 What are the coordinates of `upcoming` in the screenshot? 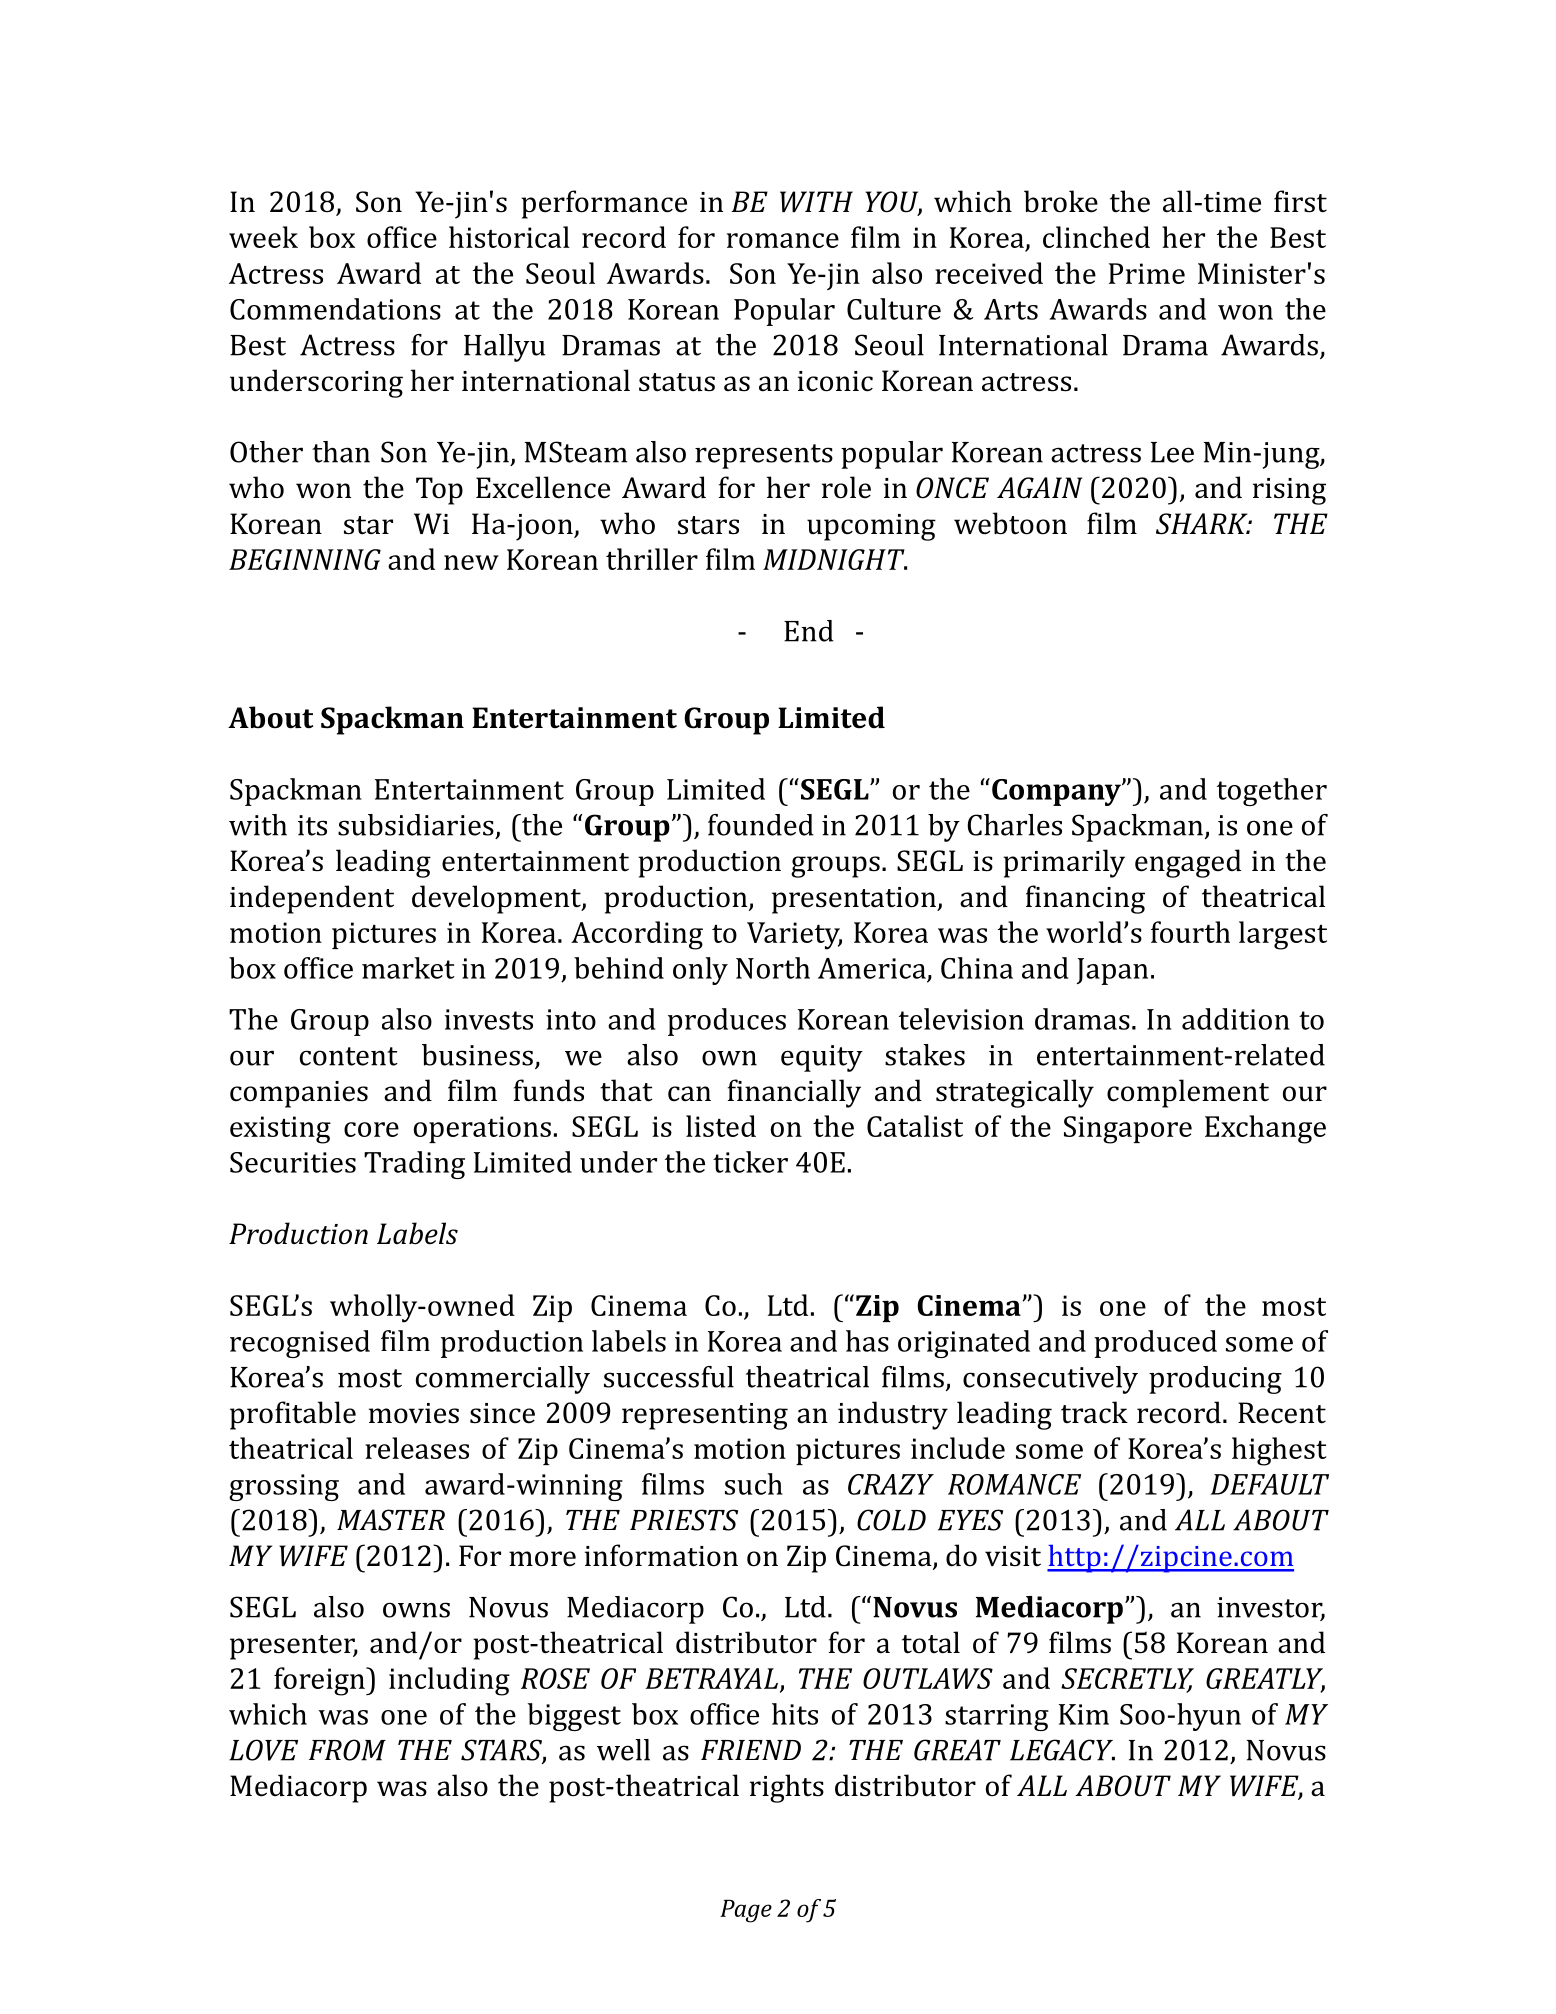 It's located at (871, 527).
